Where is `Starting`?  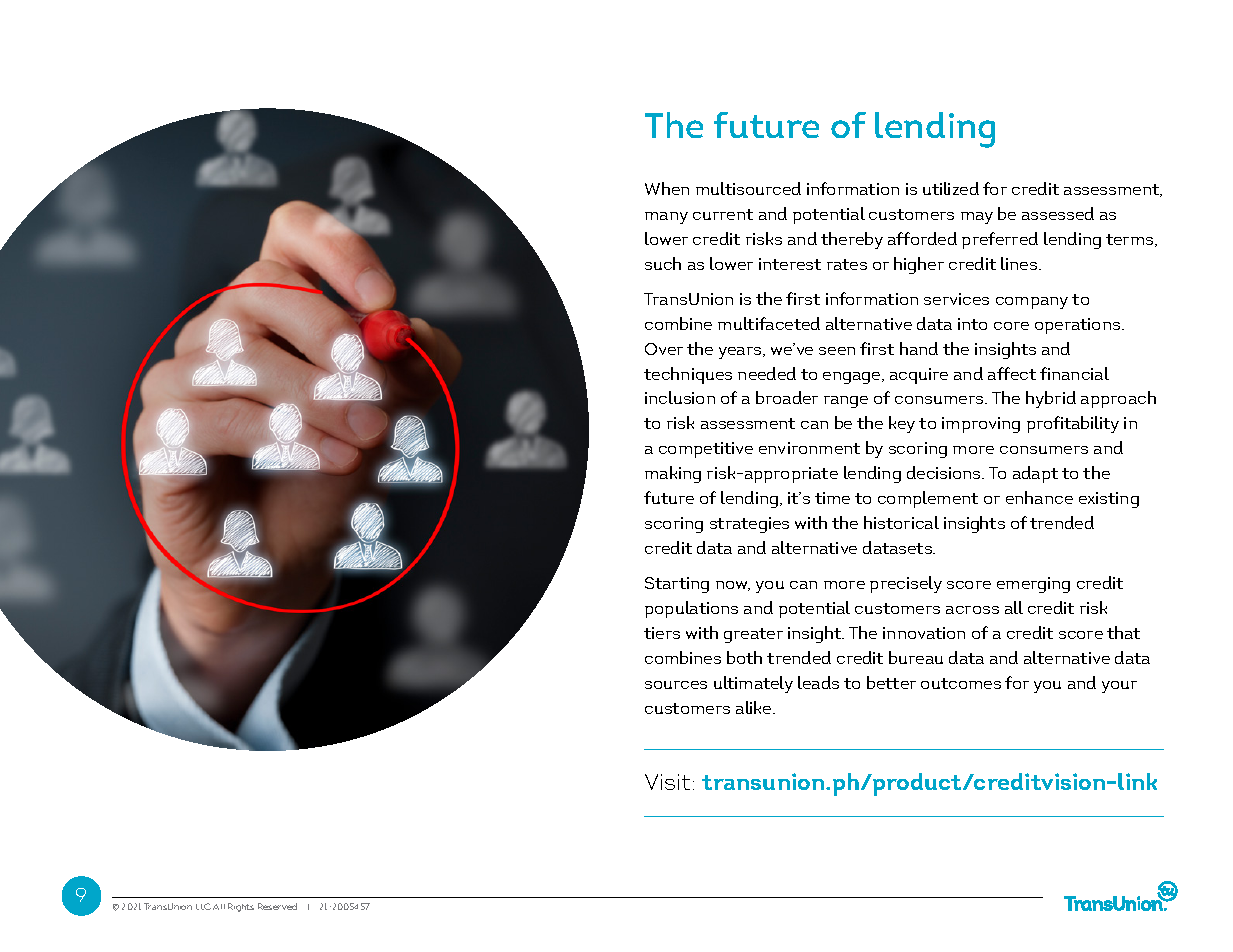 Starting is located at coordinates (677, 585).
